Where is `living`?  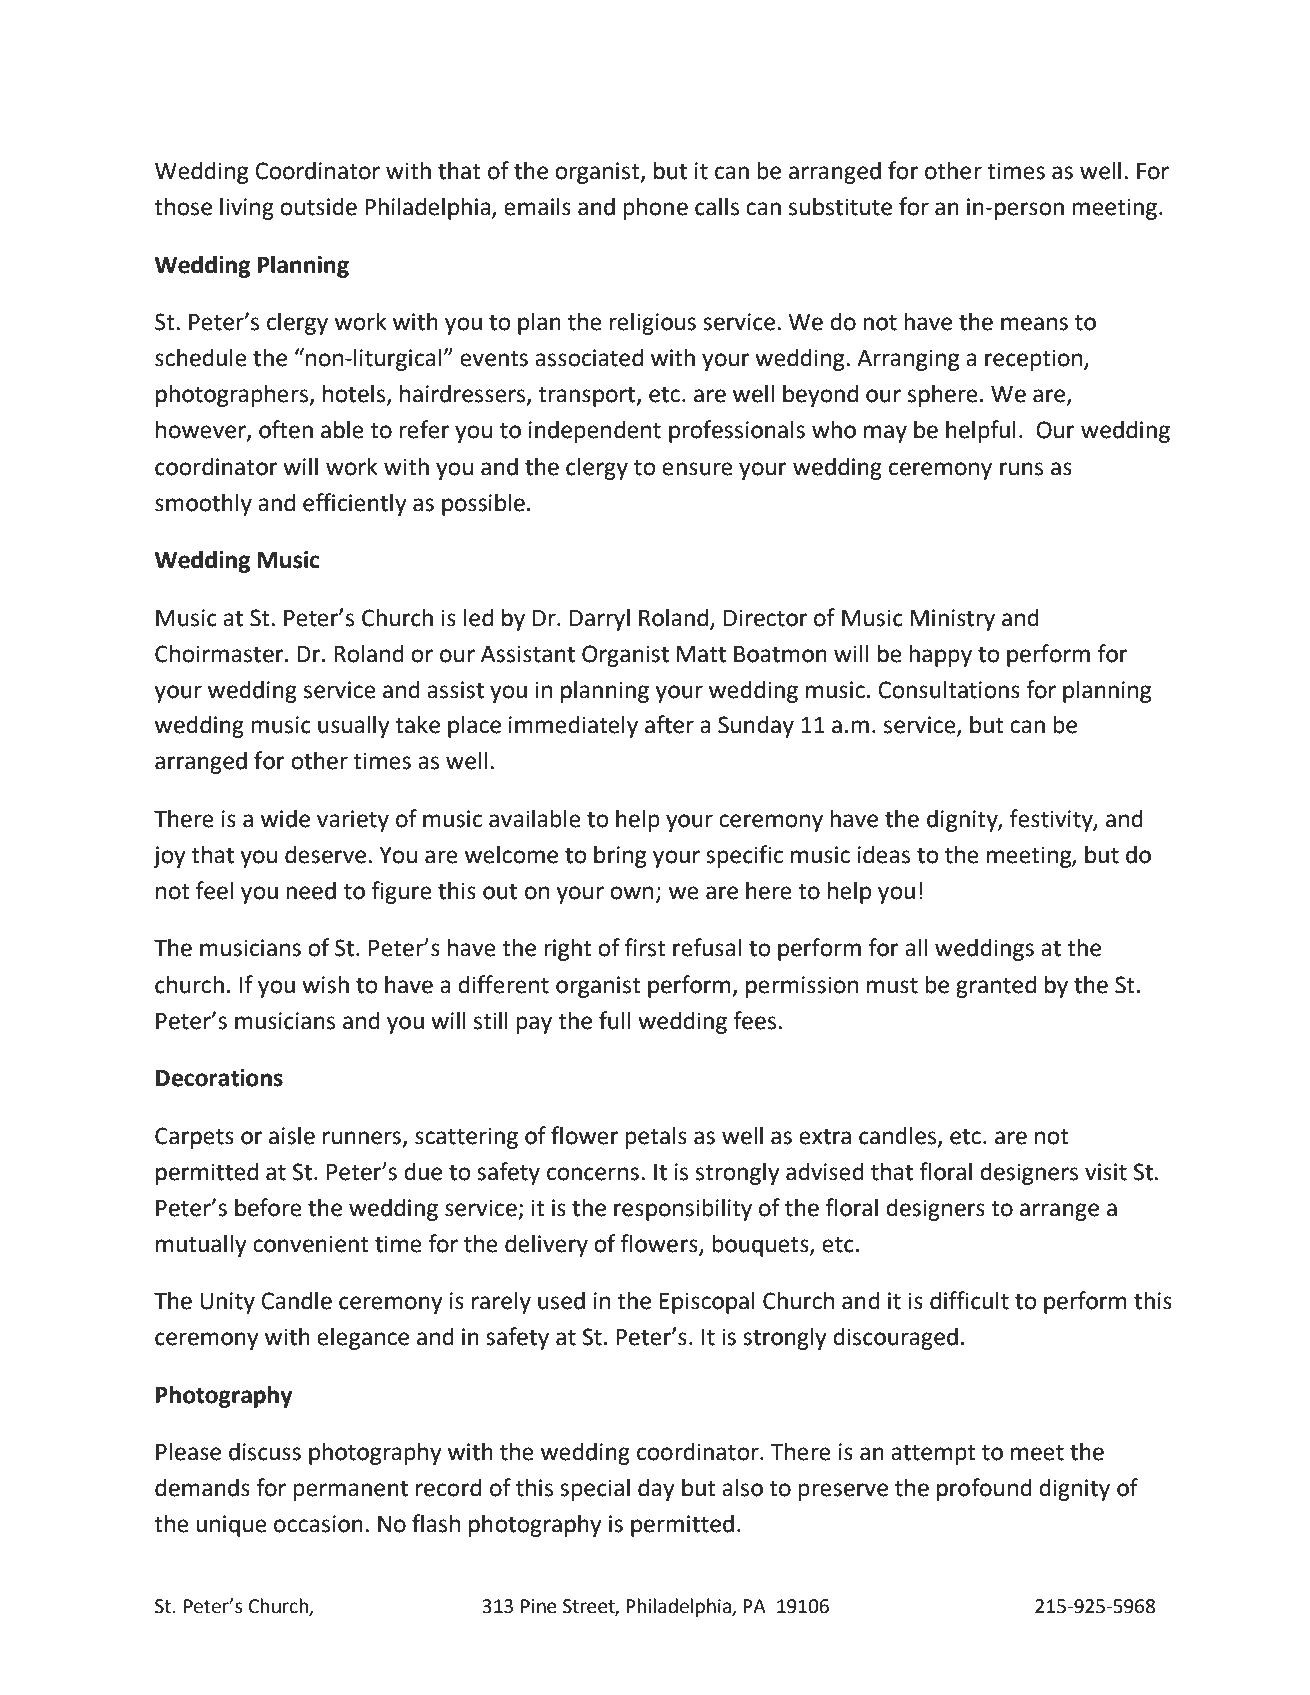
living is located at coordinates (247, 208).
